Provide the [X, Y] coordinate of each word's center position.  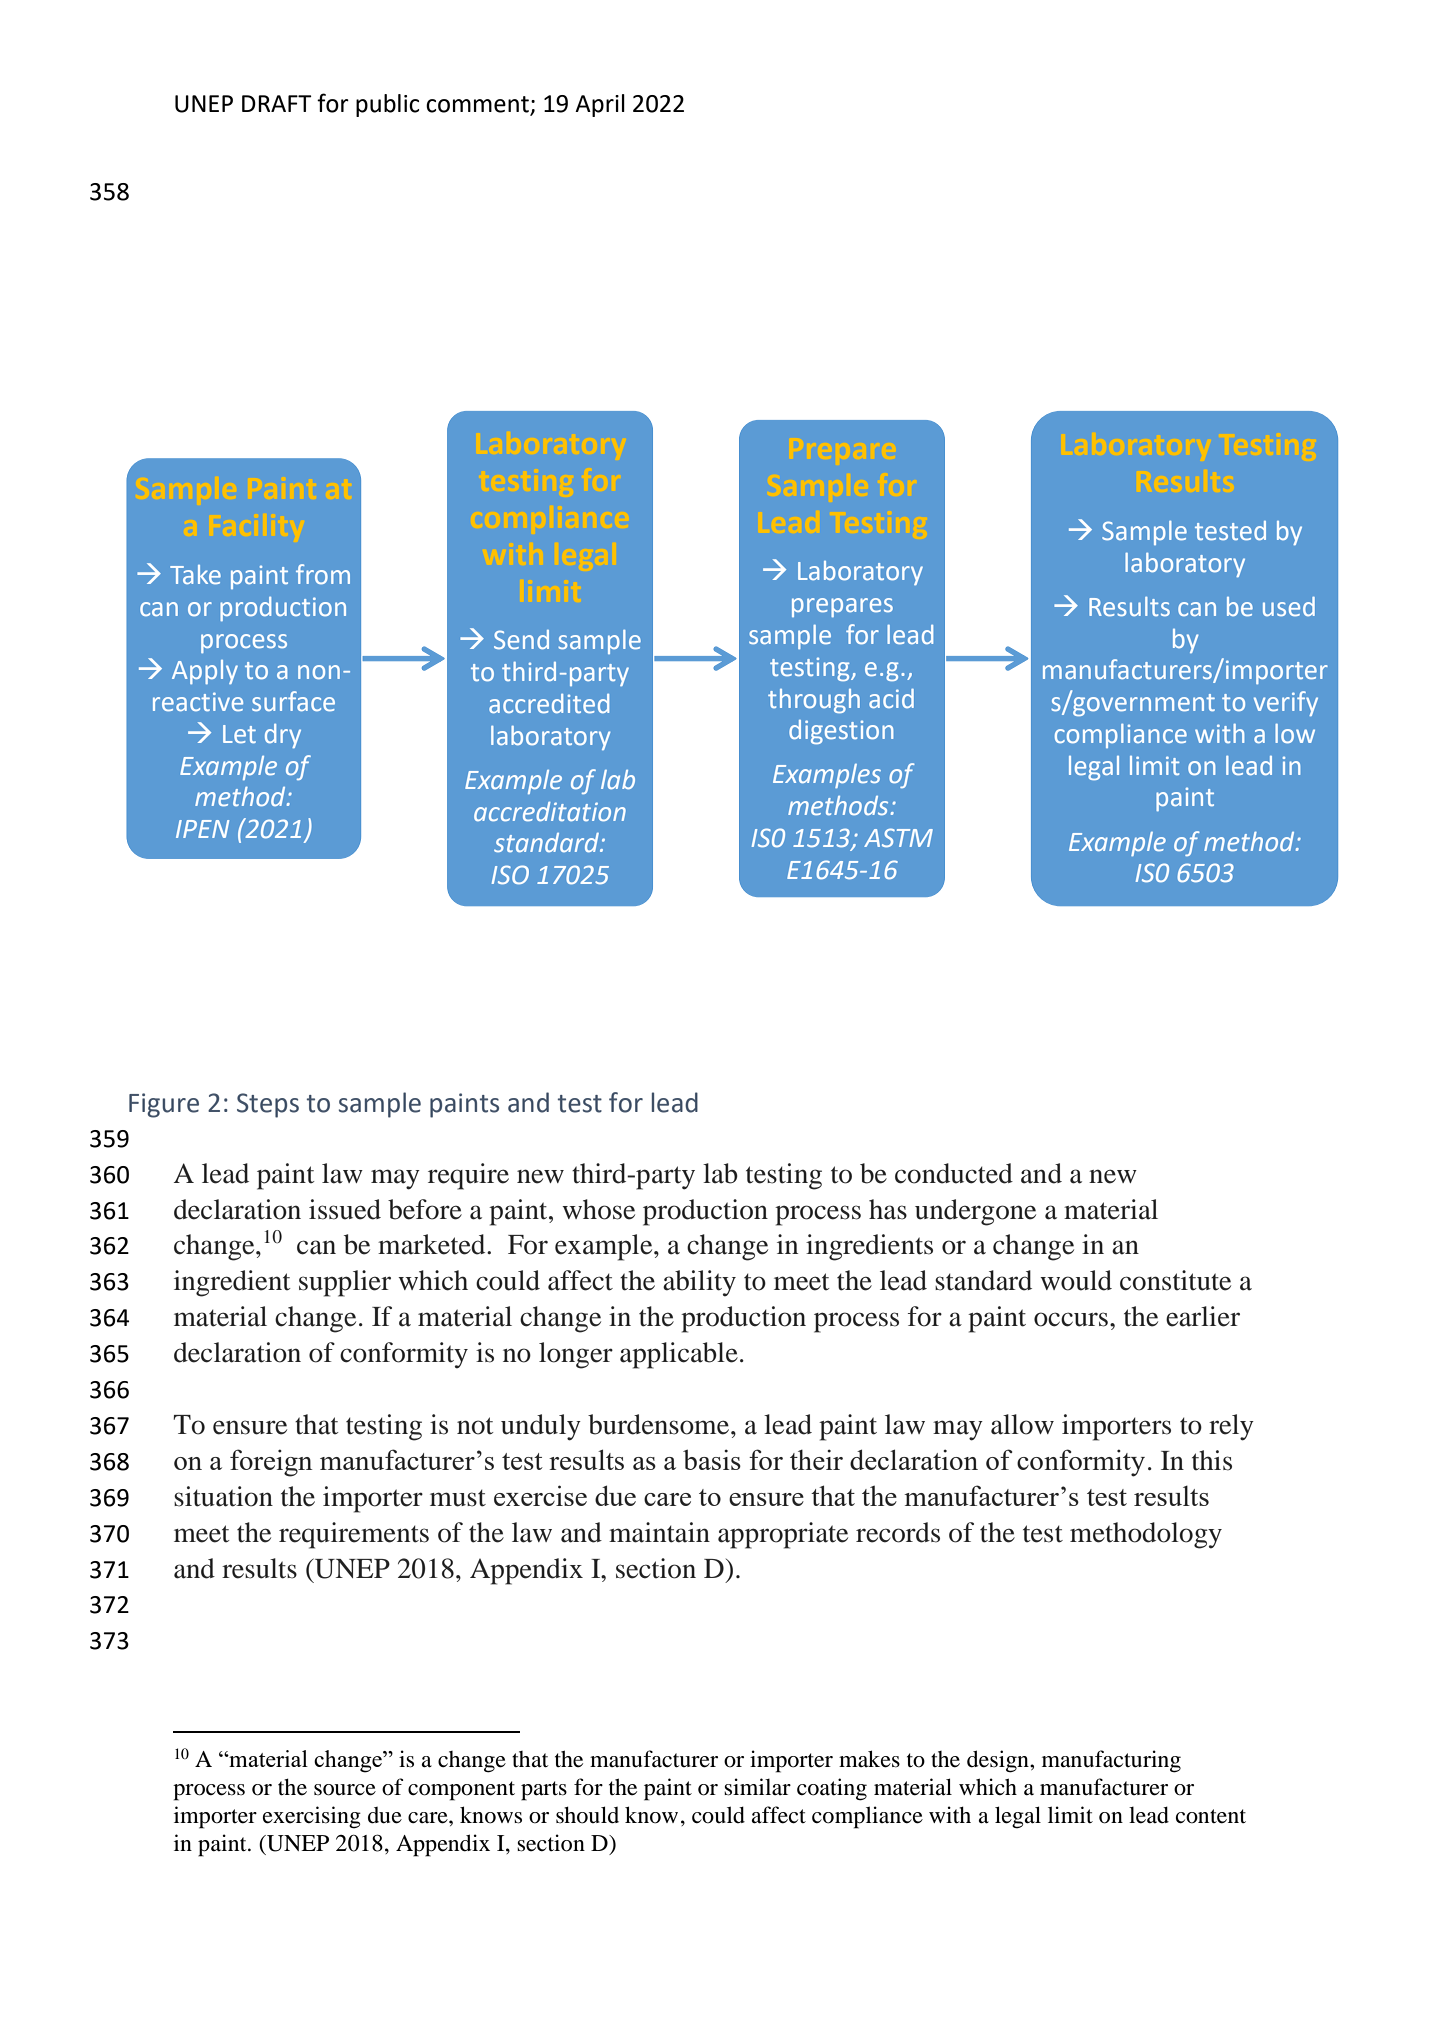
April [600, 105]
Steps [268, 1105]
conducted [954, 1173]
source [345, 1790]
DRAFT [277, 103]
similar [757, 1787]
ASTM [898, 837]
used [1289, 606]
